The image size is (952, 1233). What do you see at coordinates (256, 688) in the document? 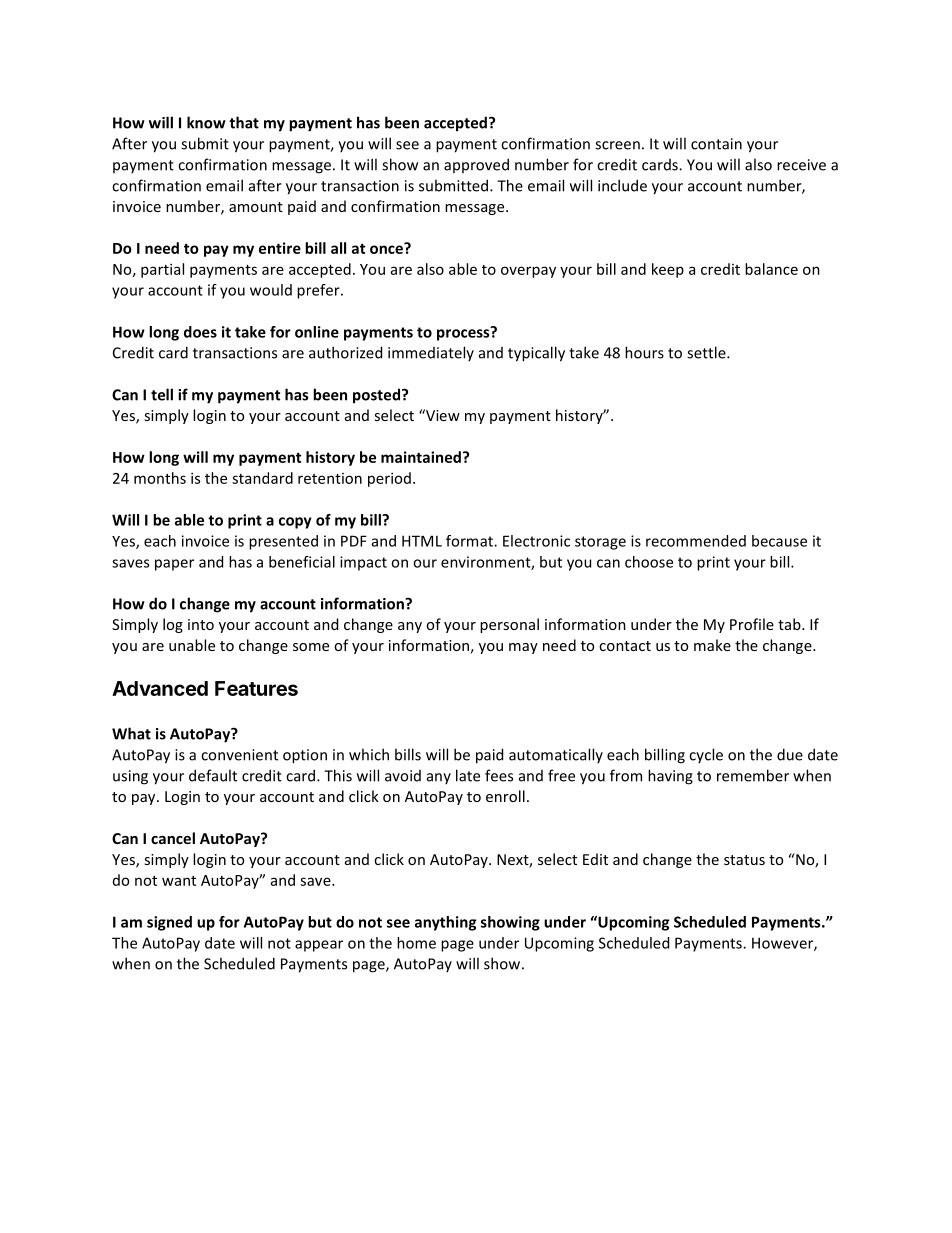
I see `Features` at bounding box center [256, 688].
